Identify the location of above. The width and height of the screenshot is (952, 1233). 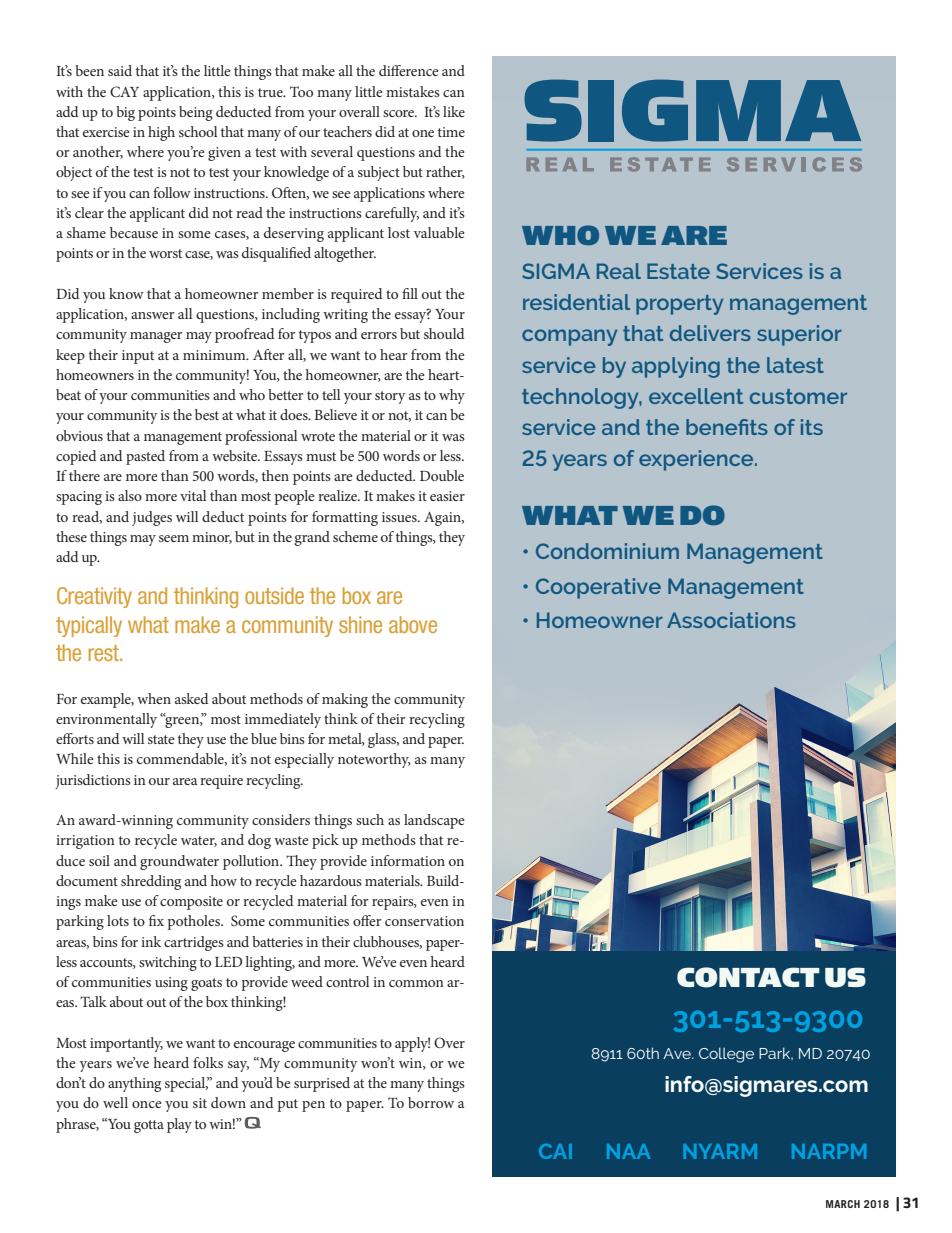
(413, 624).
